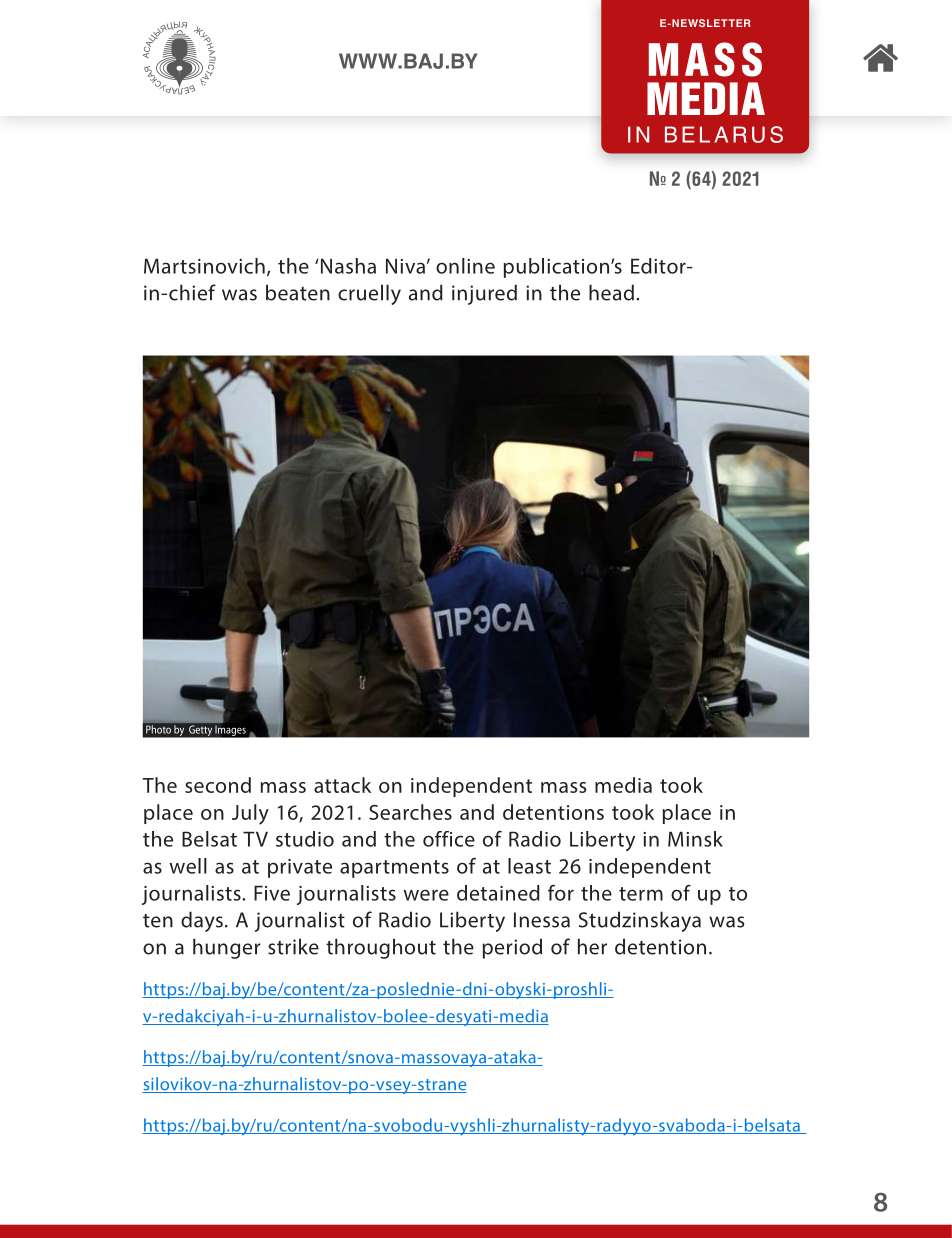  I want to click on hunger, so click(227, 948).
